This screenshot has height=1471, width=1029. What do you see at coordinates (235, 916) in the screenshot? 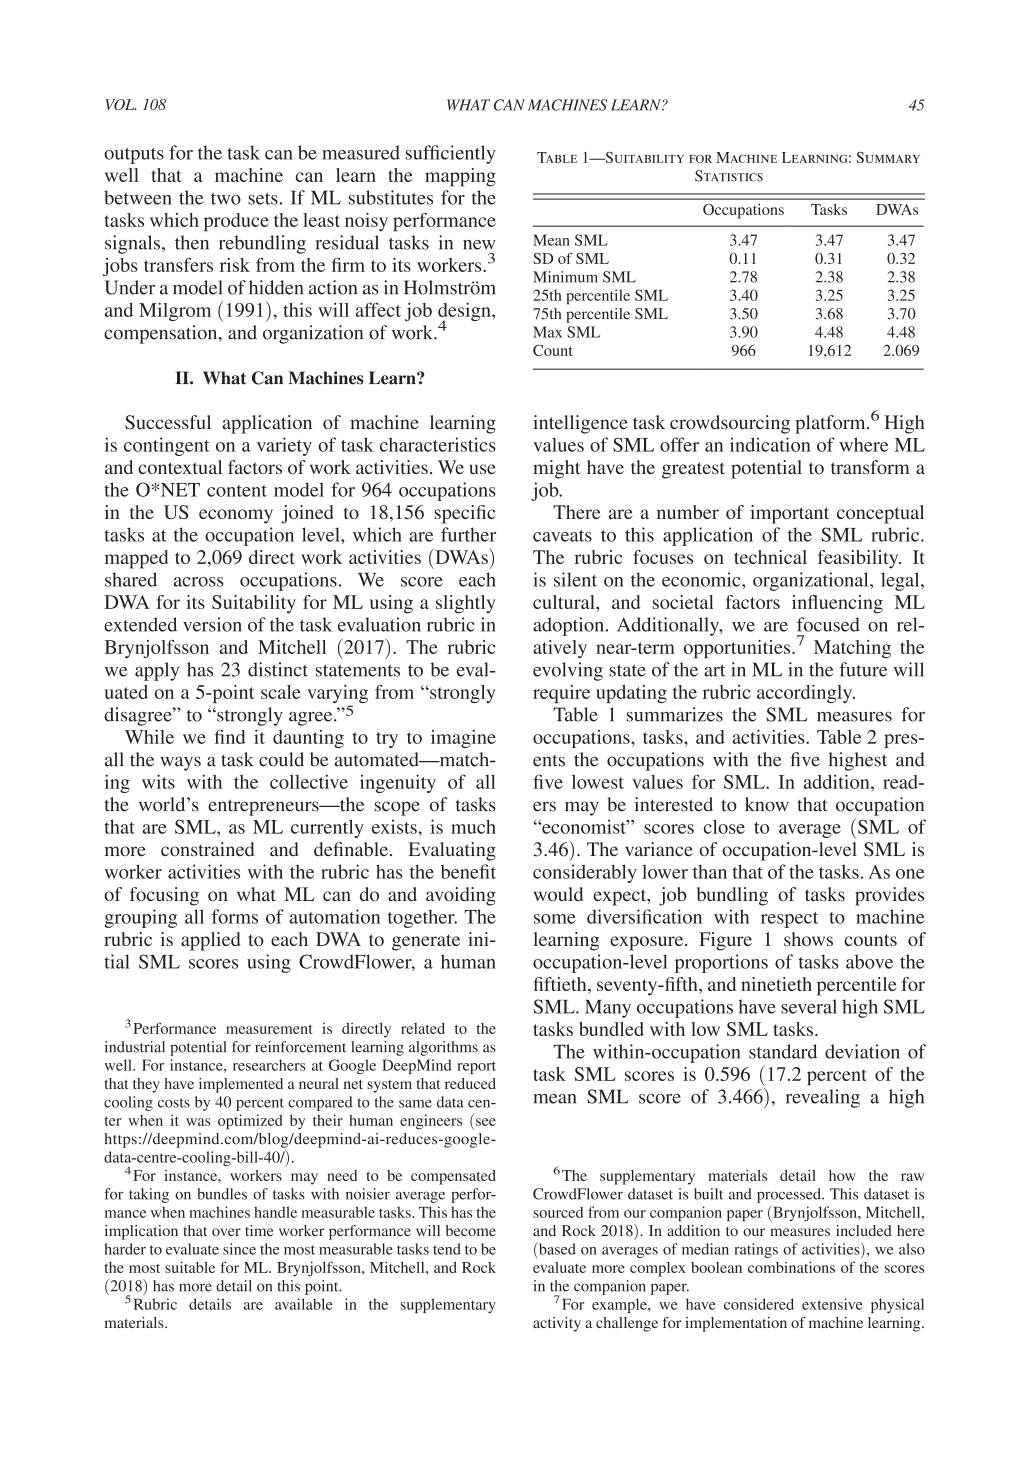
I see `forms` at bounding box center [235, 916].
